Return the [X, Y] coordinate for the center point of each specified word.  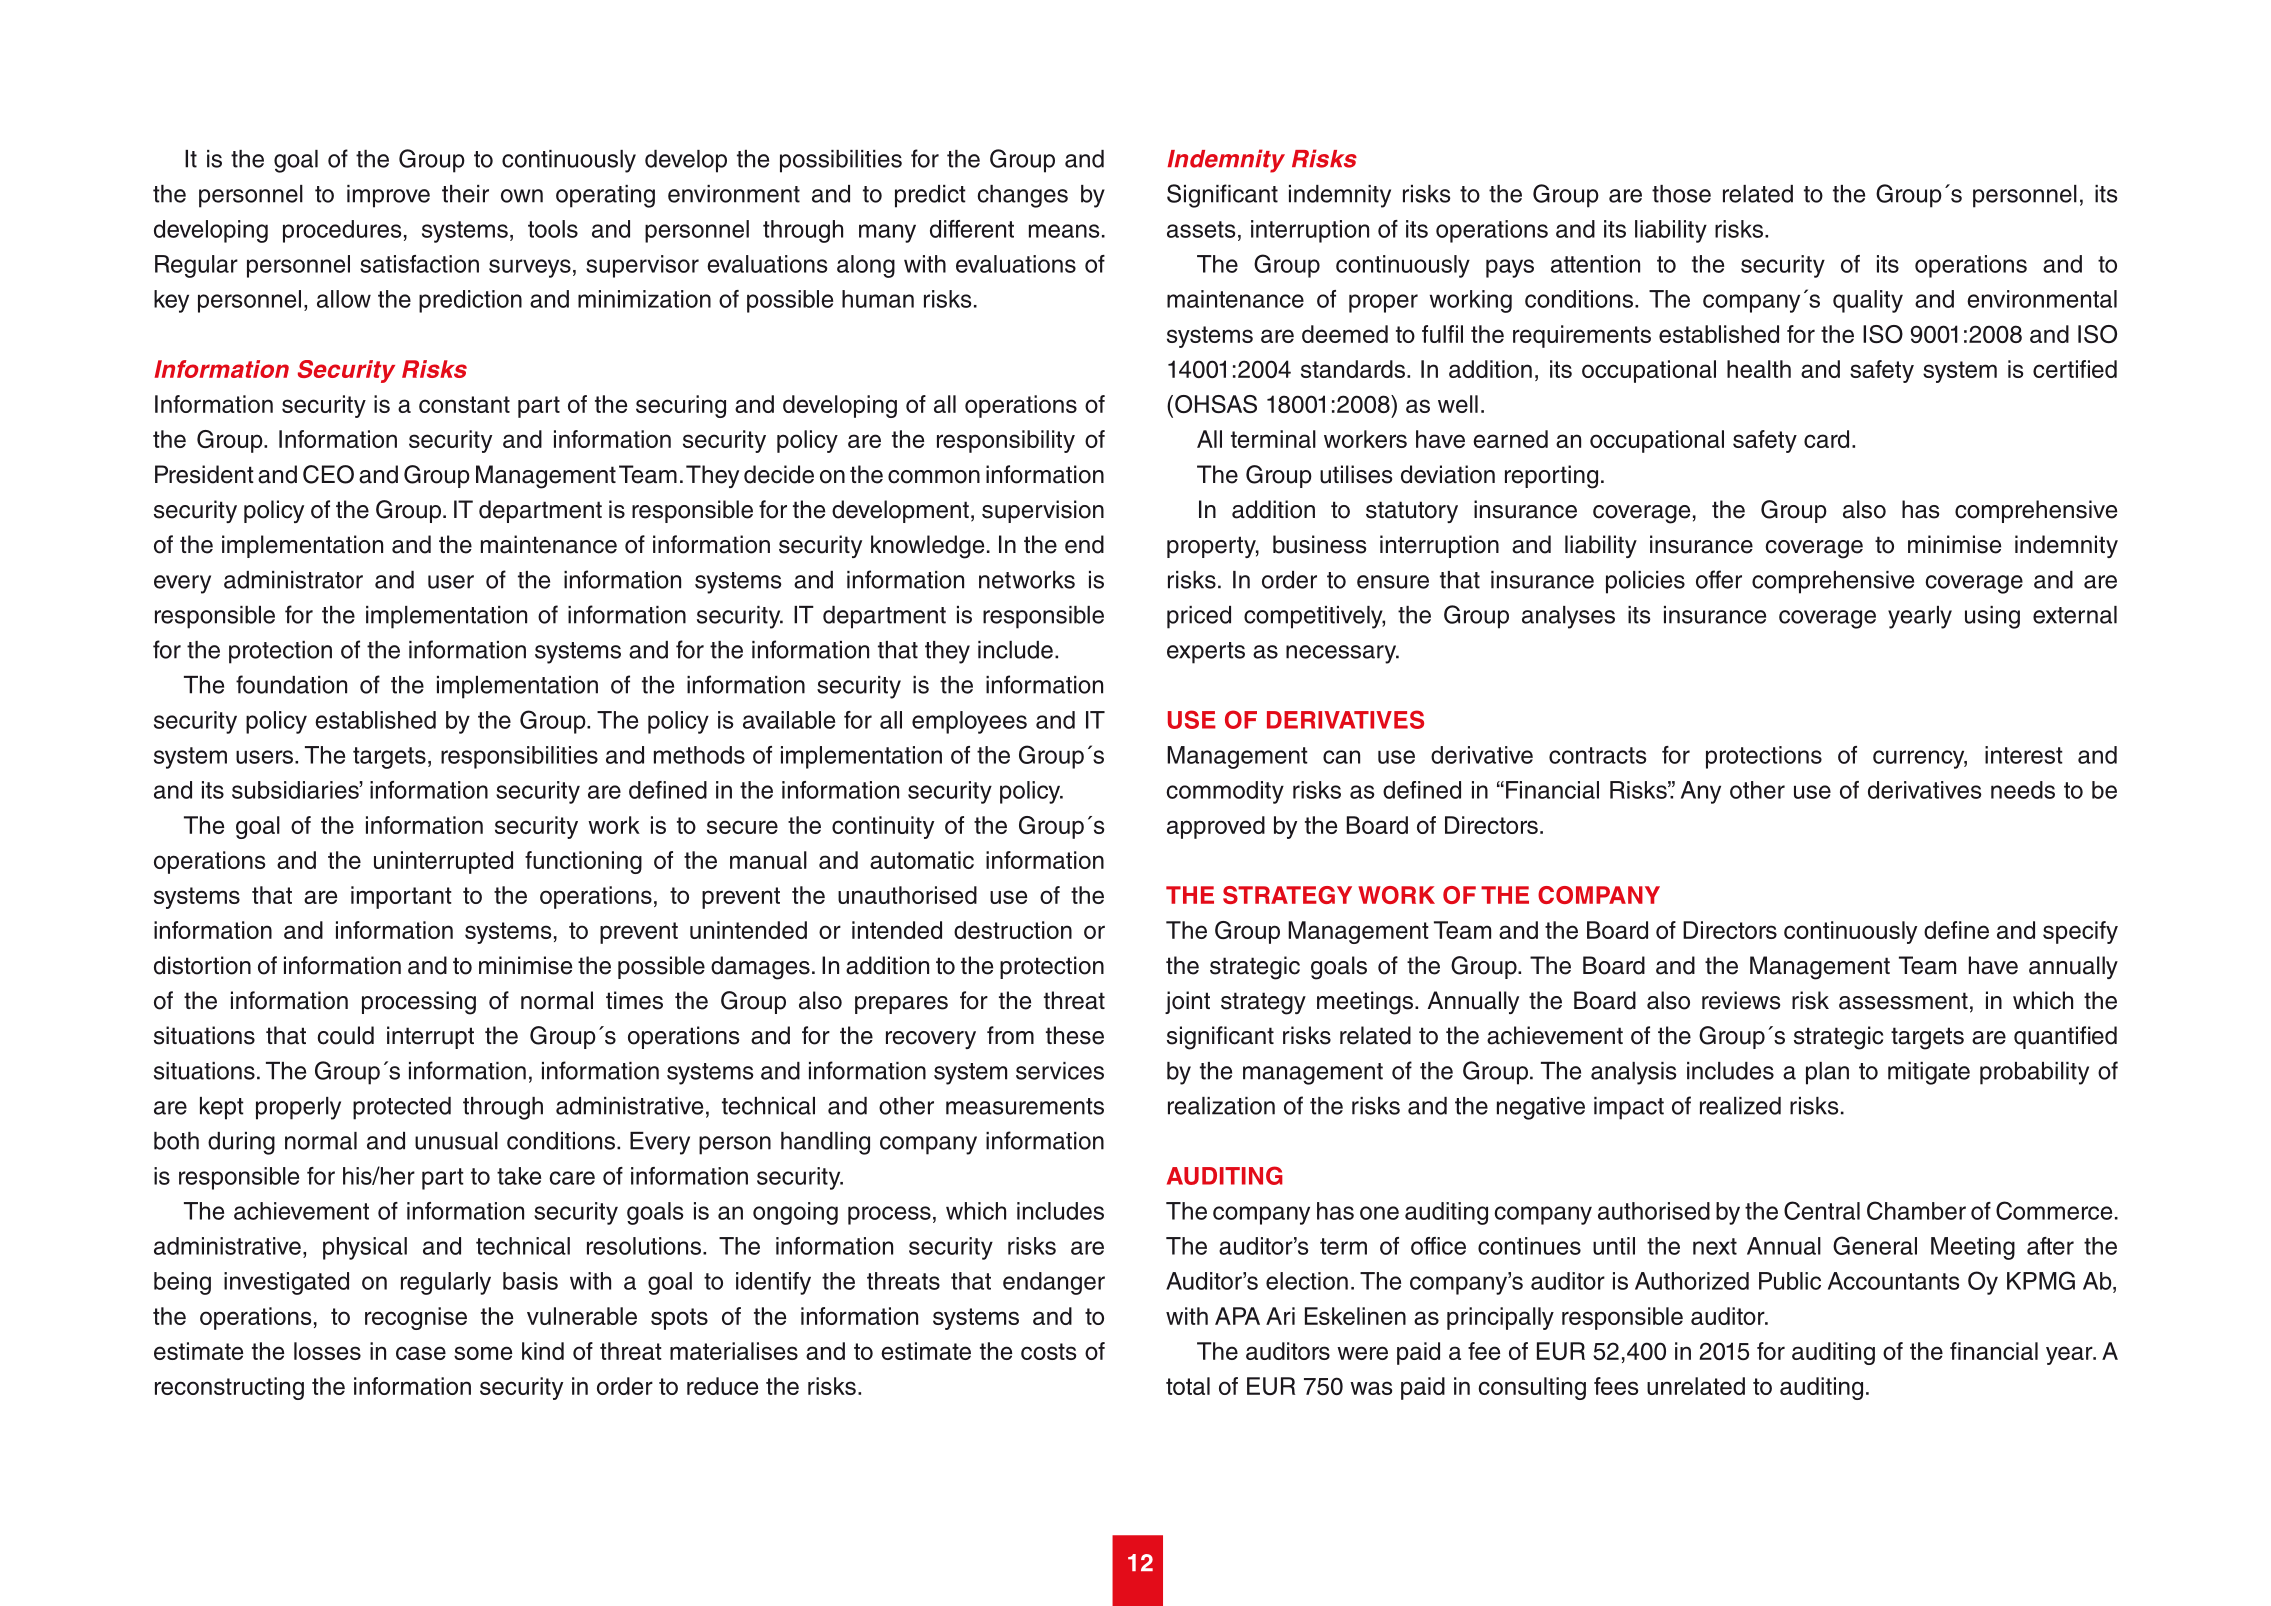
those [1681, 194]
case [421, 1353]
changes [1022, 196]
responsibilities [519, 757]
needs [2023, 790]
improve [388, 196]
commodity [1225, 792]
